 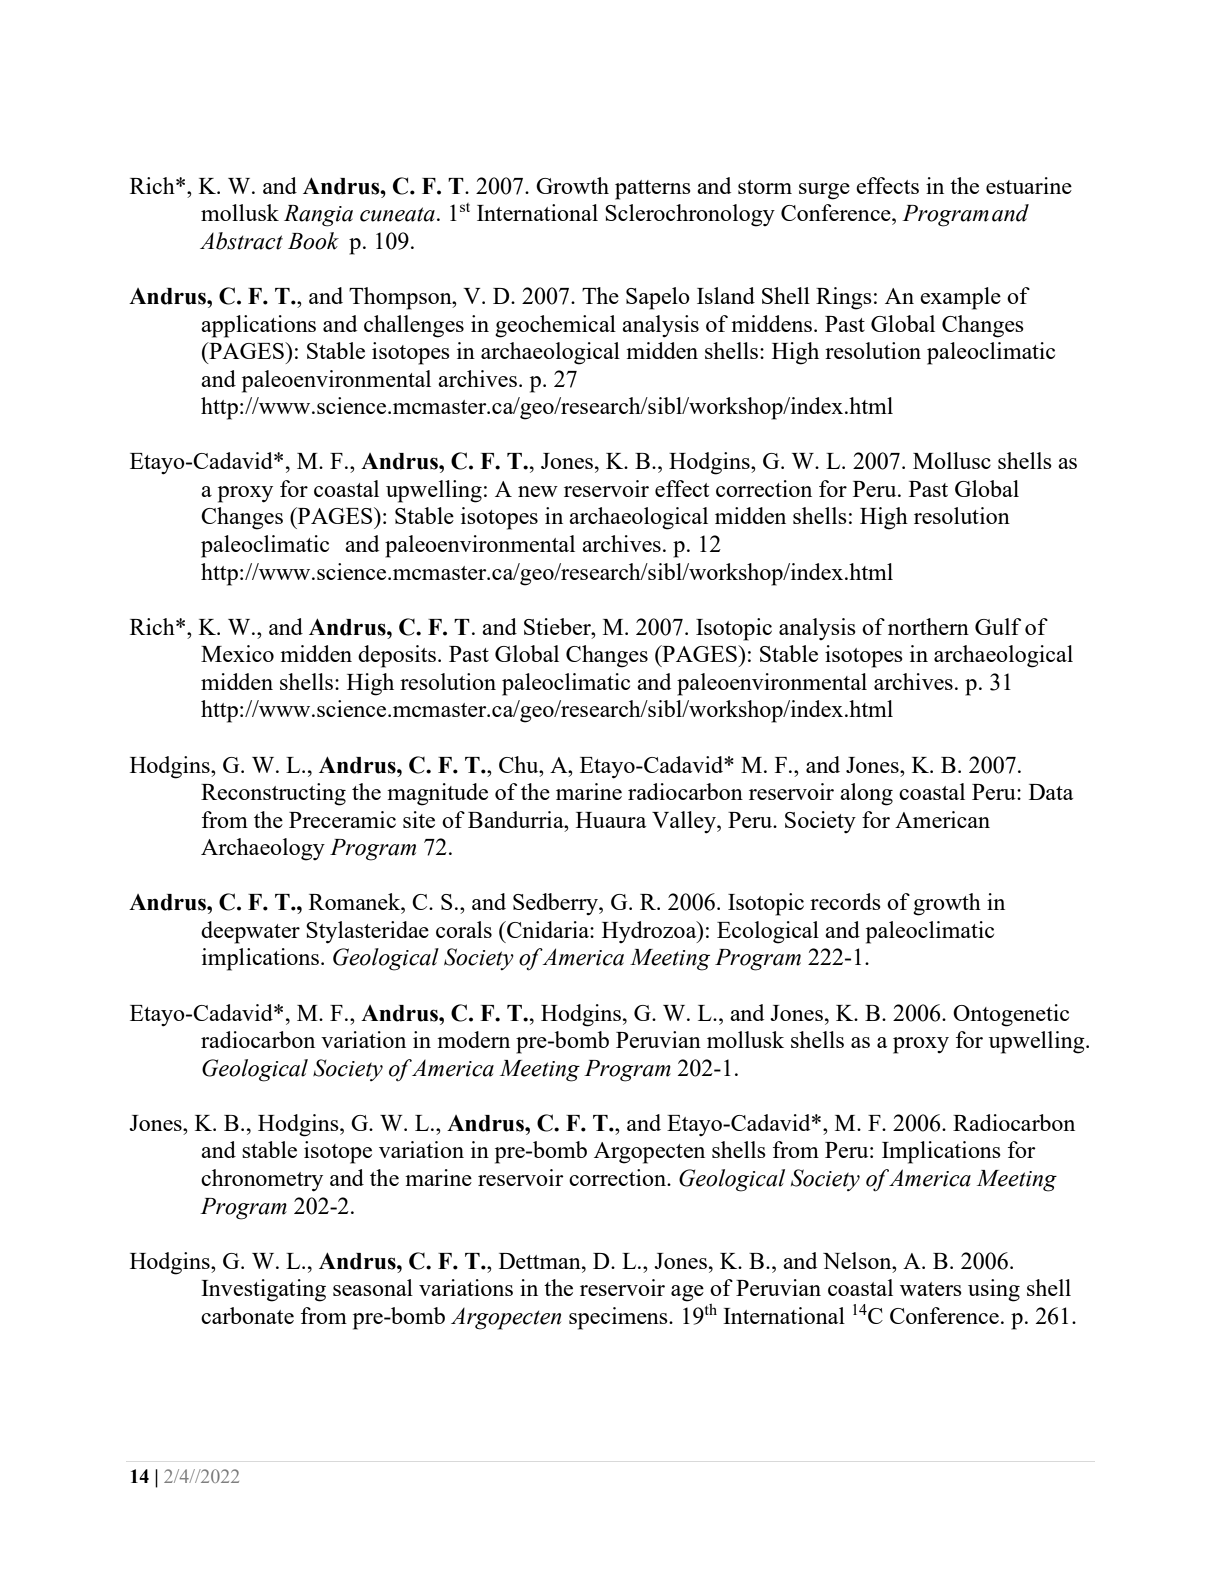 I want to click on deposits, so click(x=397, y=656).
